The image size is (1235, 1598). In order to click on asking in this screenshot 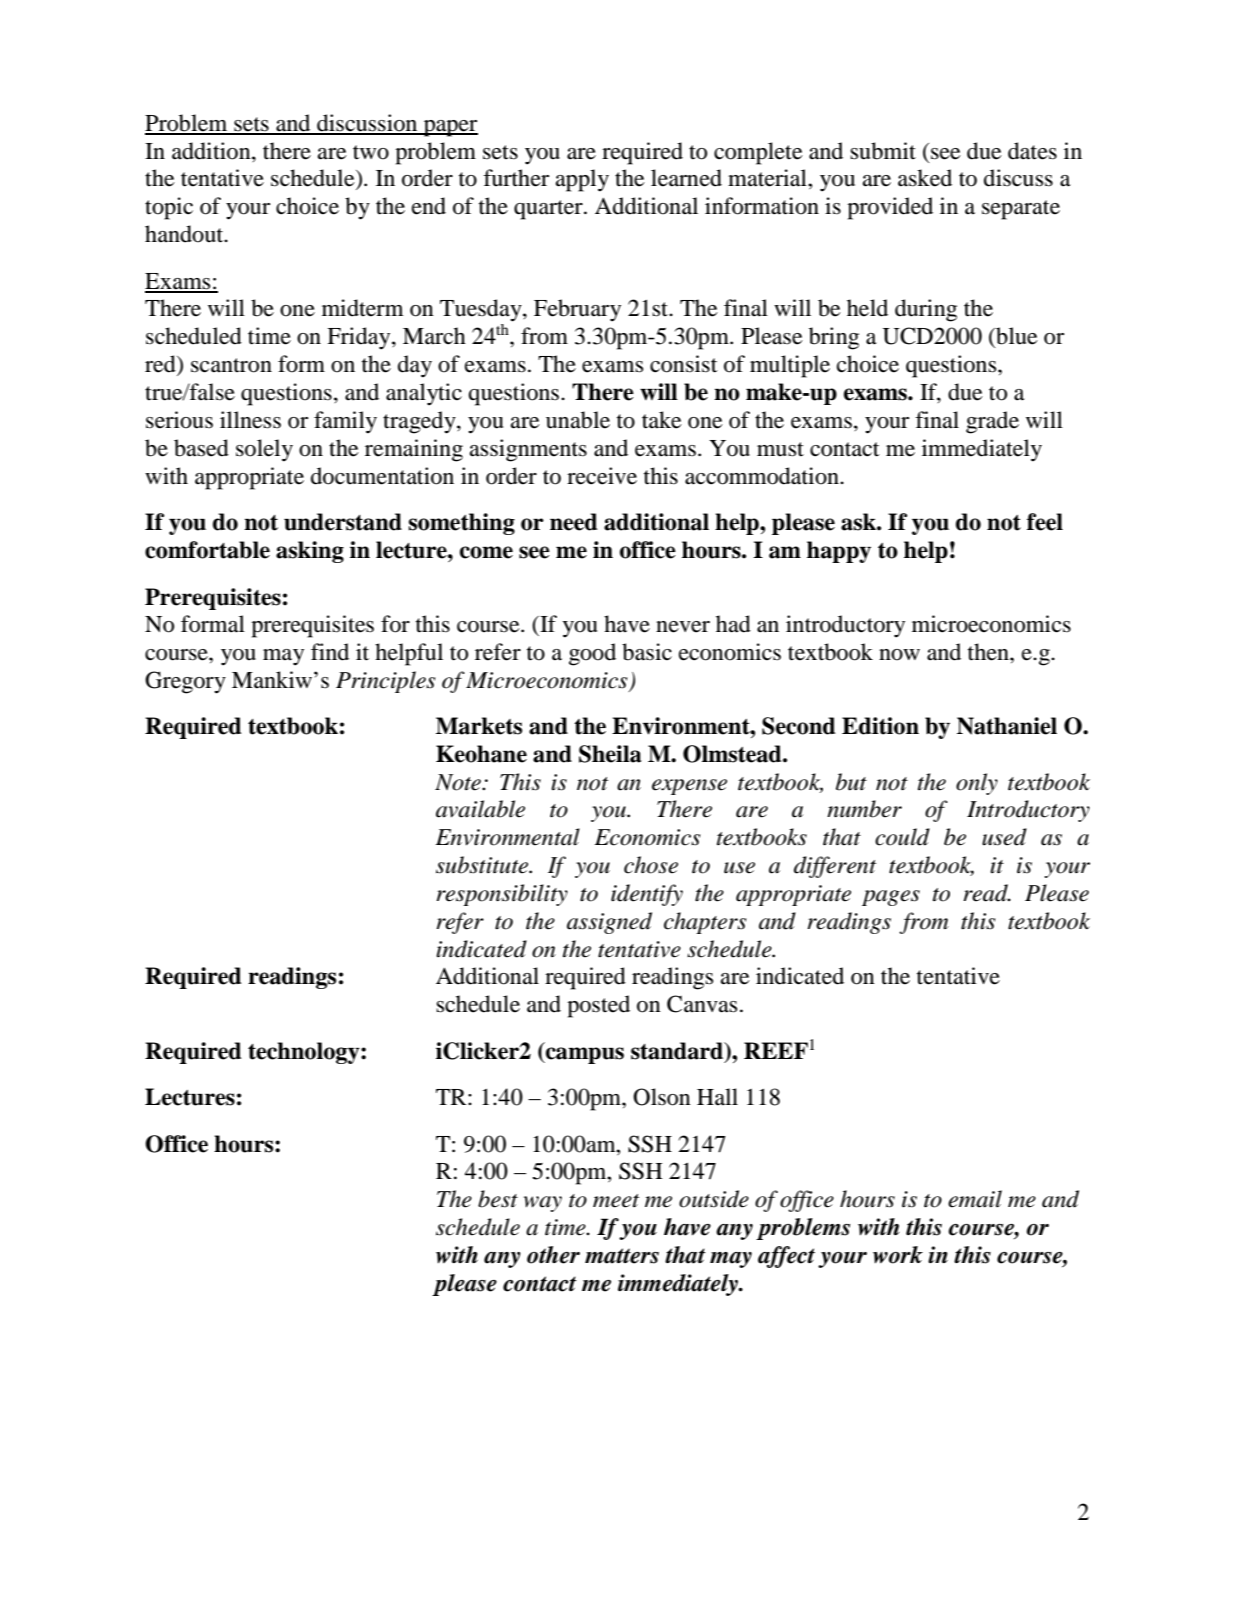, I will do `click(310, 552)`.
